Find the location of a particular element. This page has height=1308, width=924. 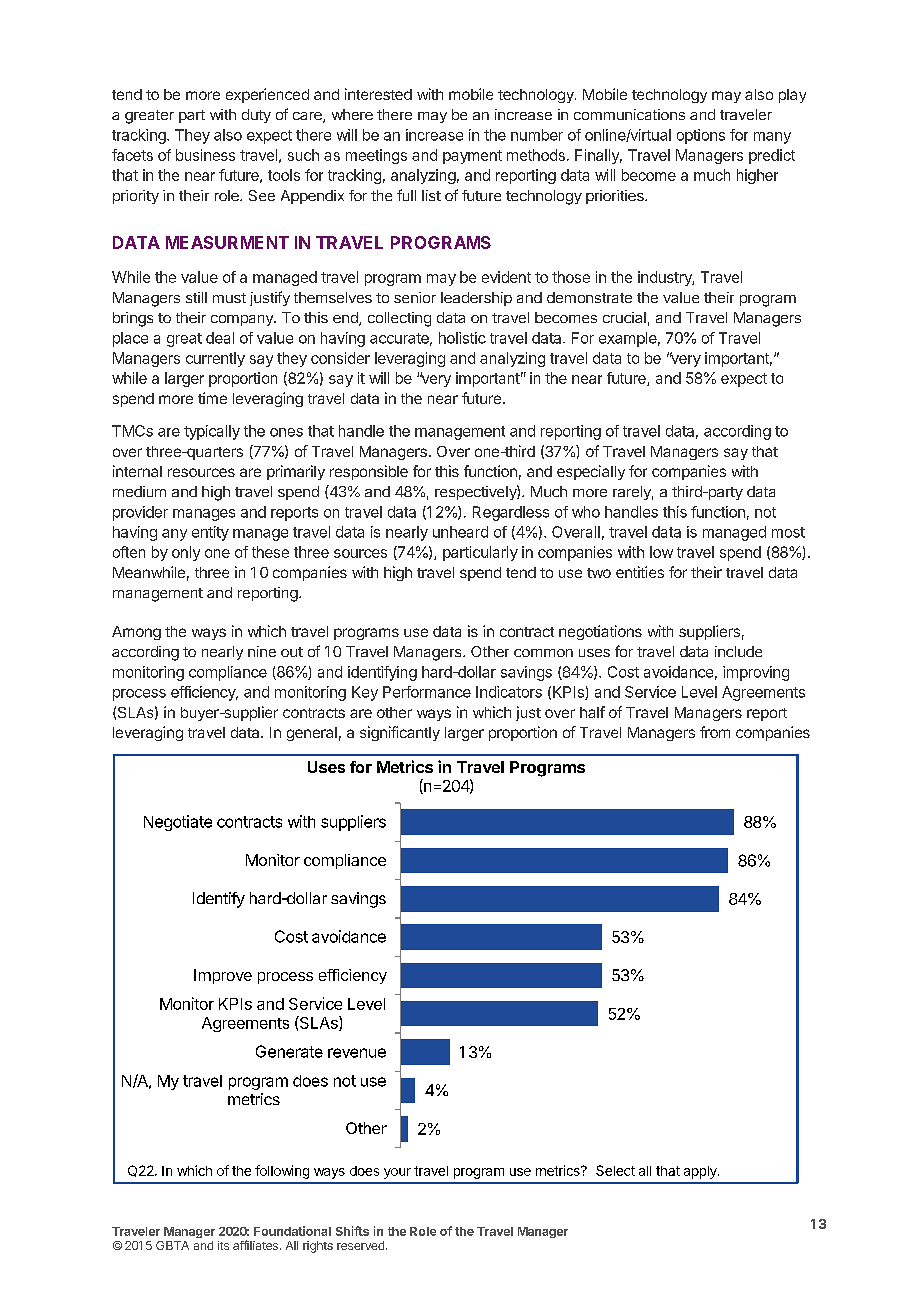

payment is located at coordinates (472, 157).
